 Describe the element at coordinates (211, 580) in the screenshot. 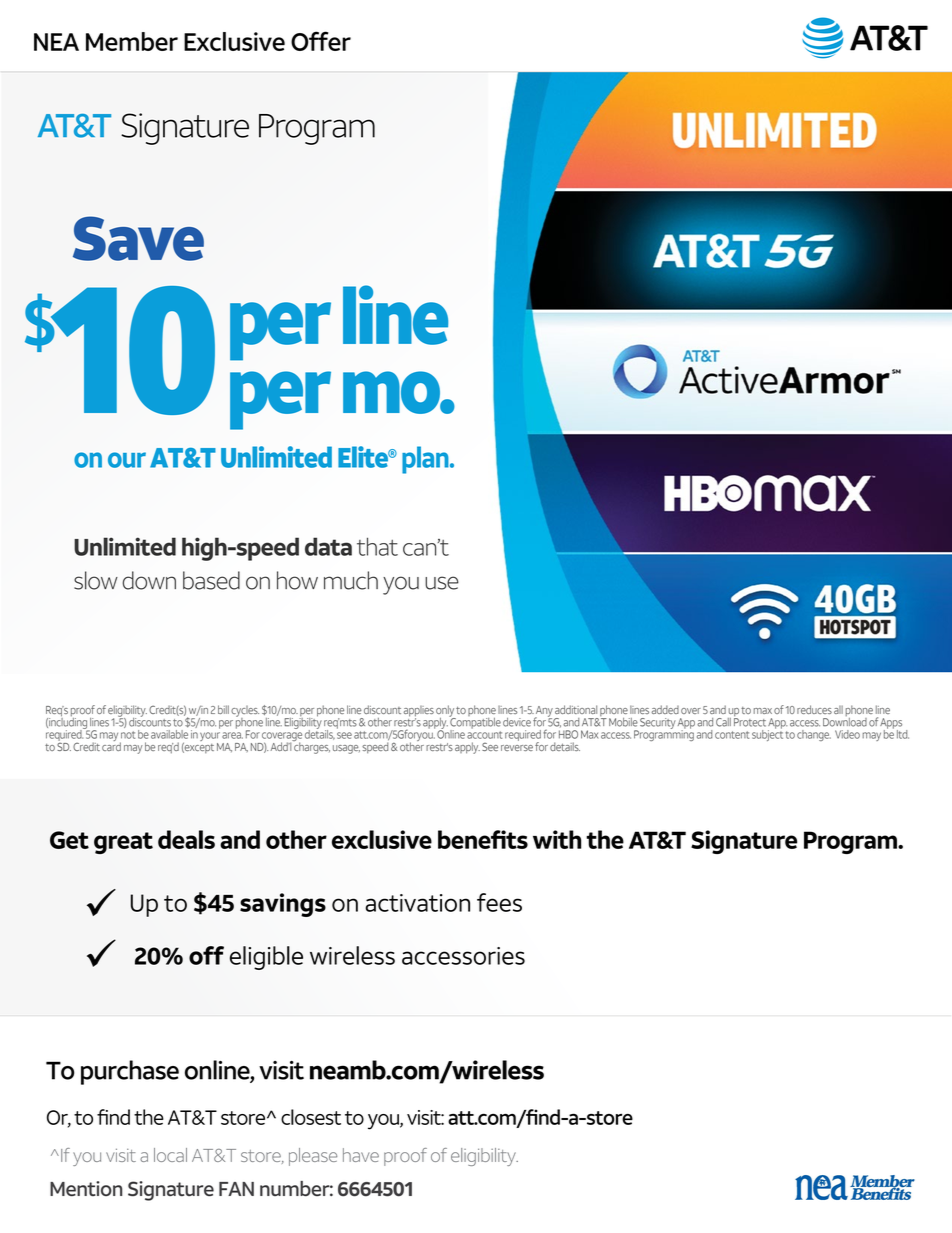

I see `based` at that location.
